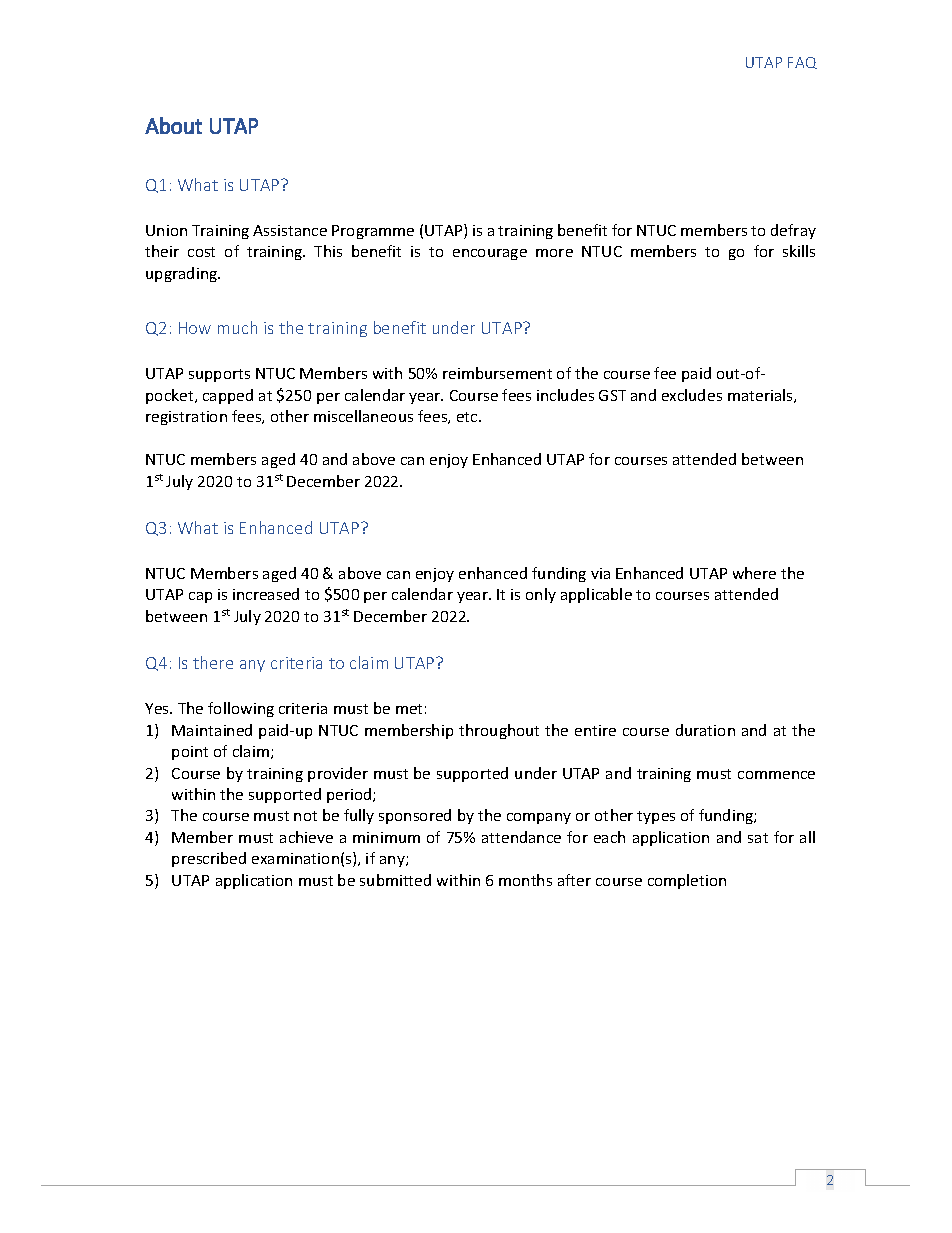 Image resolution: width=952 pixels, height=1233 pixels. Describe the element at coordinates (754, 573) in the page. I see `where` at that location.
